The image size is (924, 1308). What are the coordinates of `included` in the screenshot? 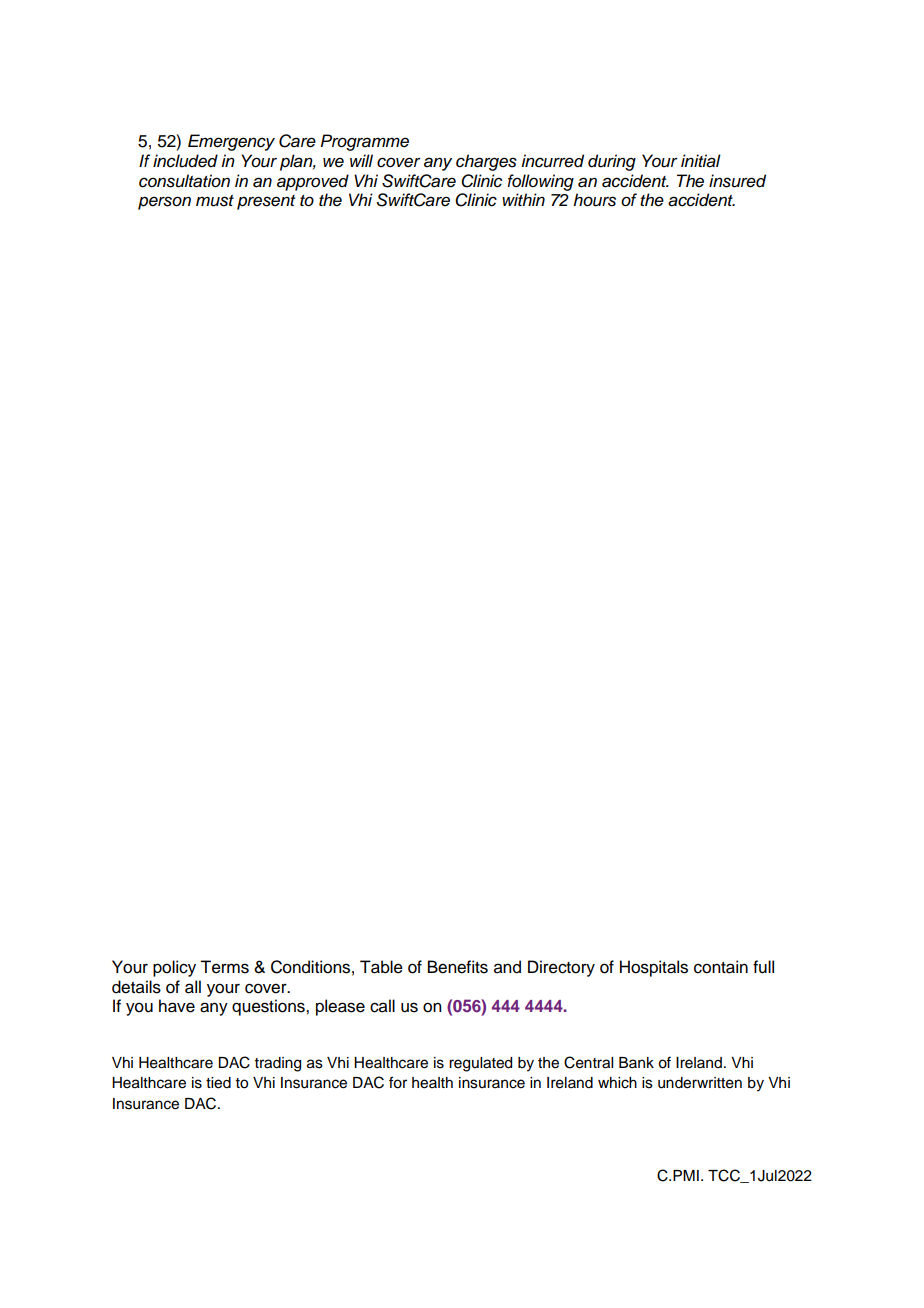 It's located at (185, 161).
